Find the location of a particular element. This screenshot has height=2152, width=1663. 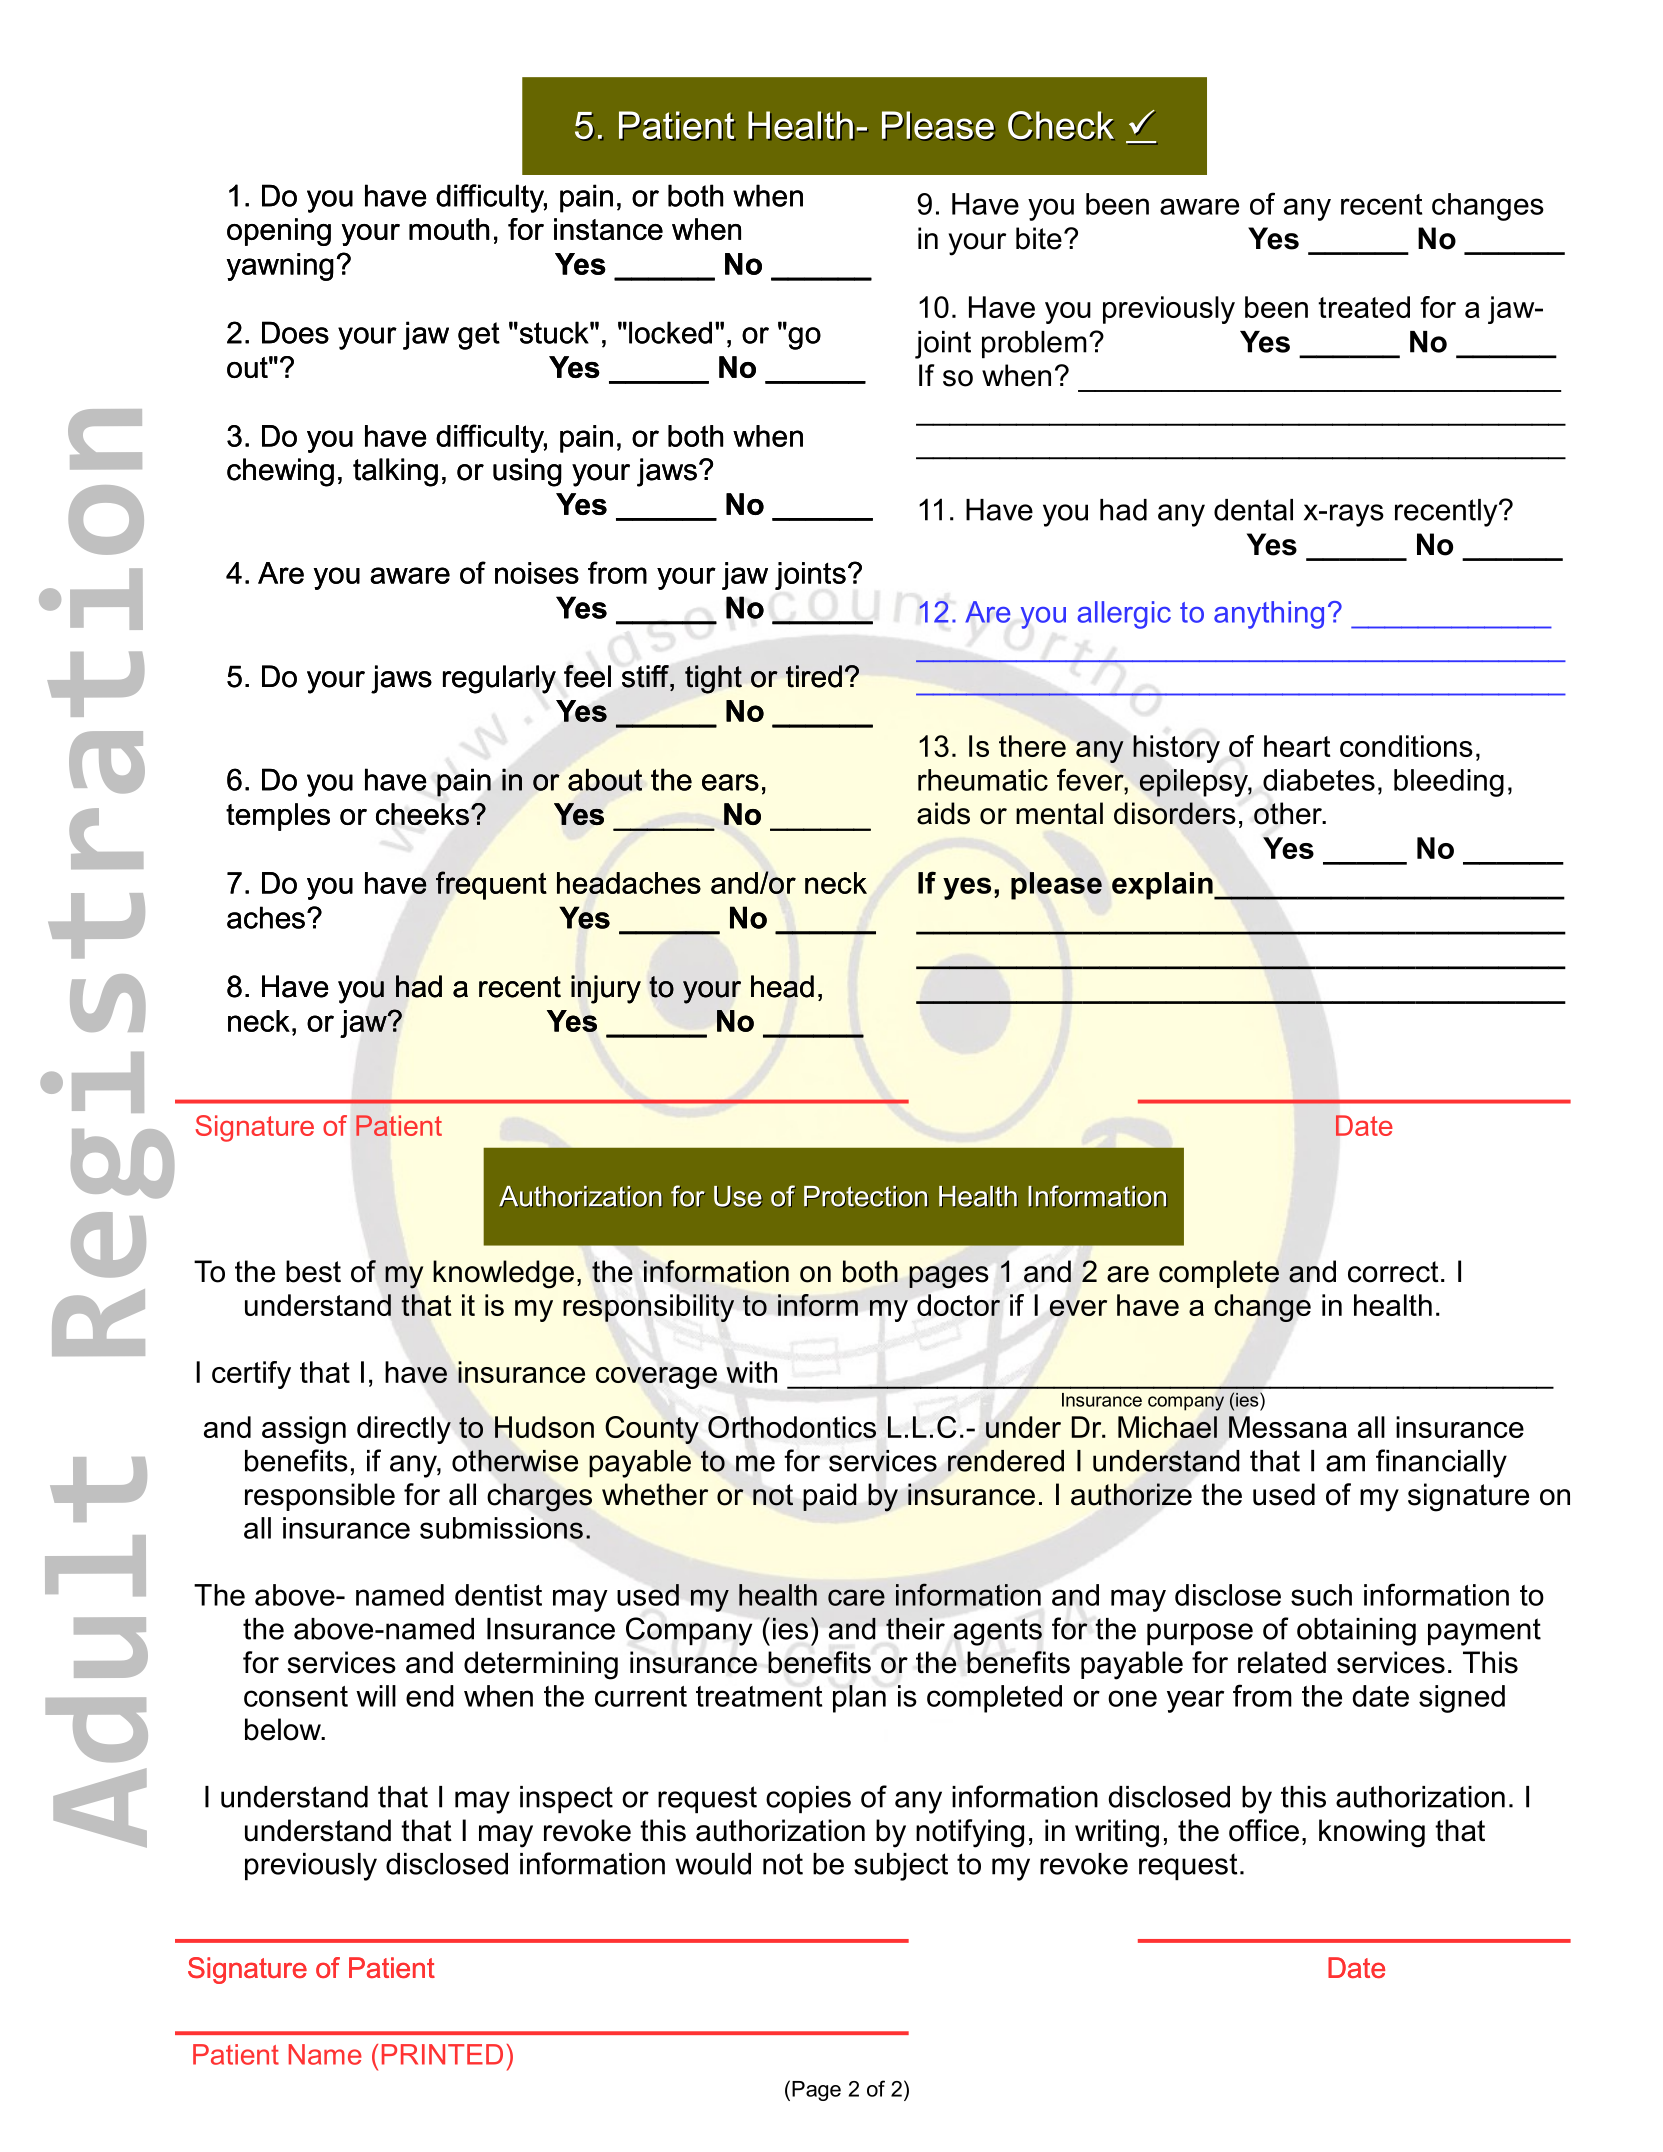

correct is located at coordinates (1393, 1272).
